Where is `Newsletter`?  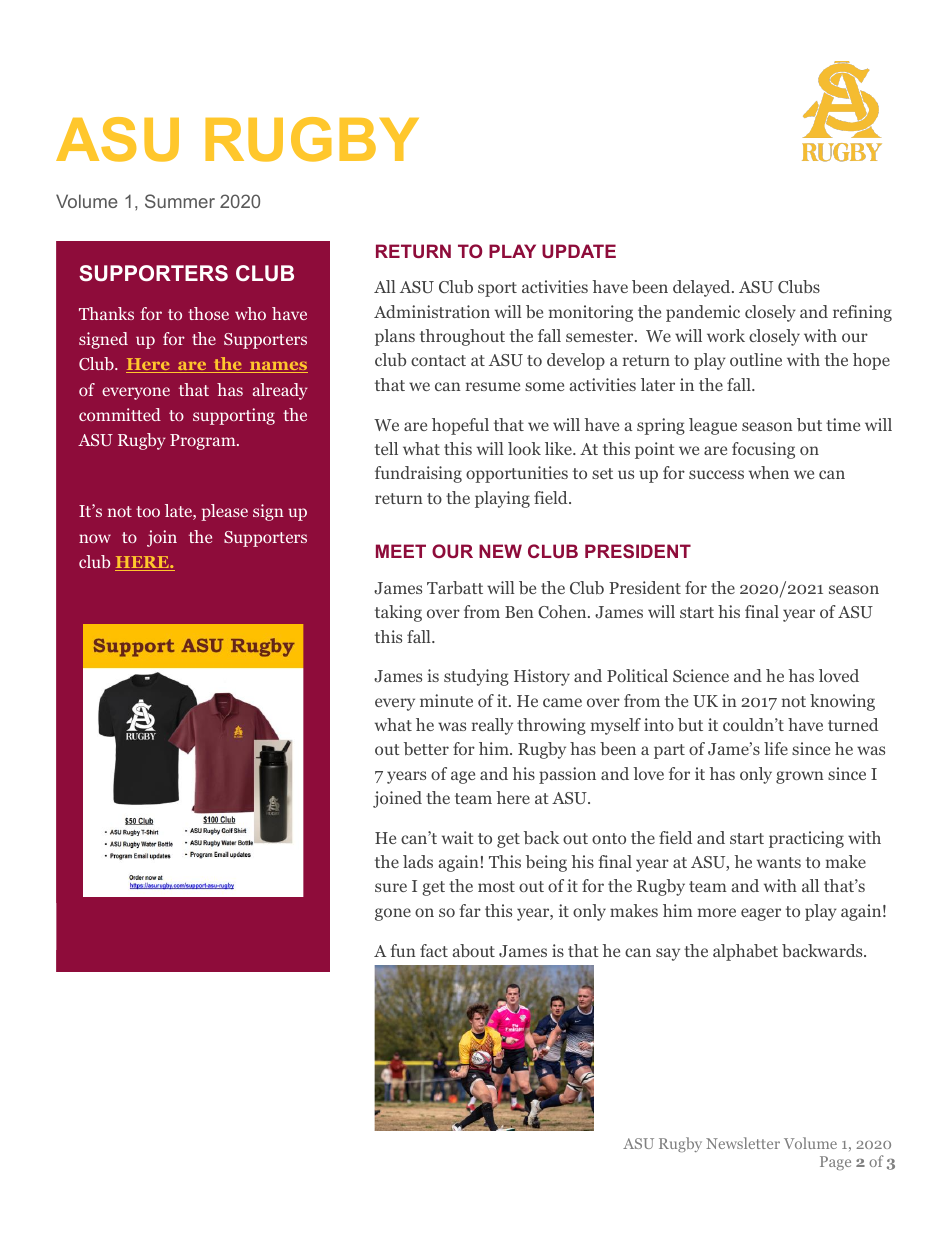 Newsletter is located at coordinates (743, 1143).
